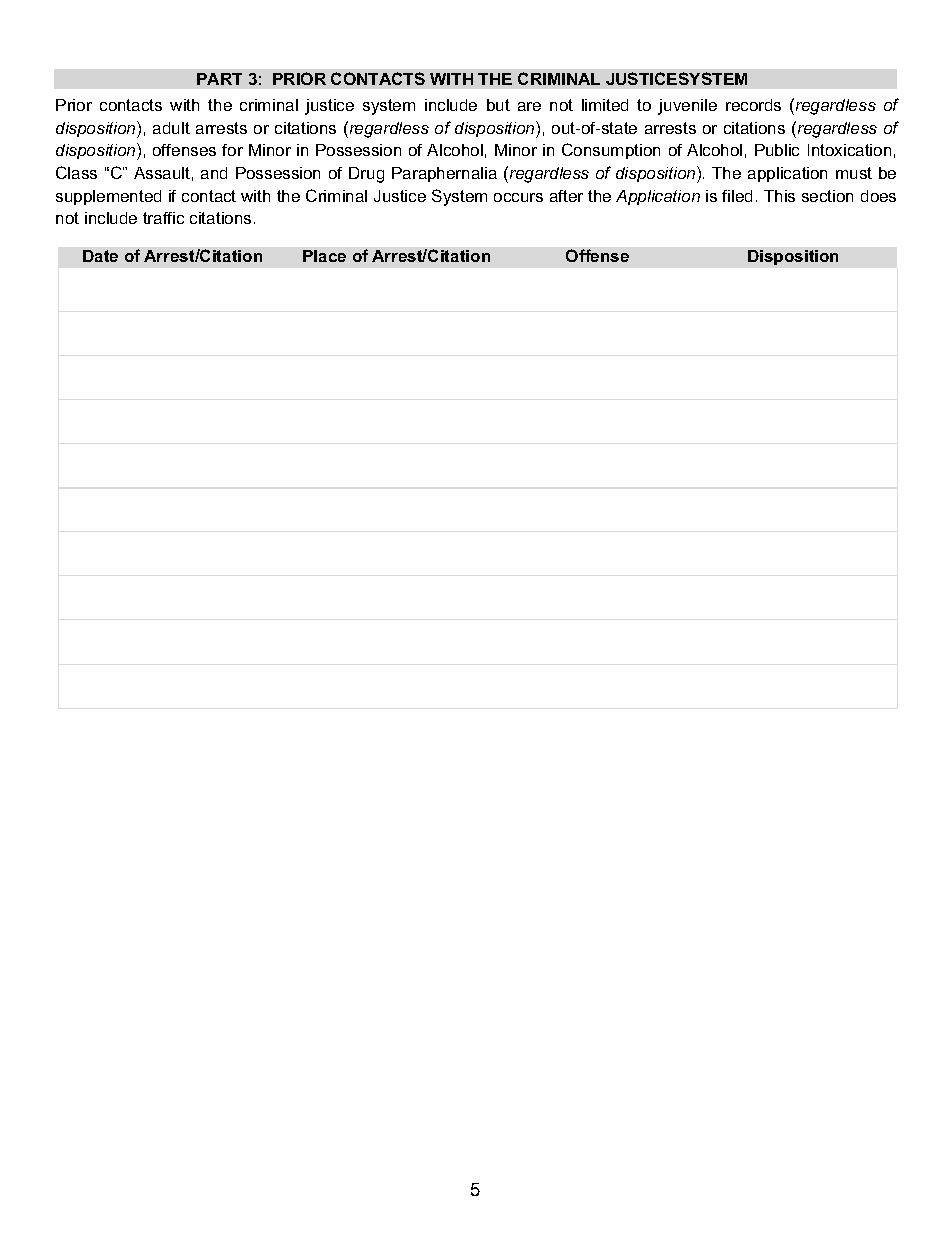 The width and height of the document is (952, 1233). What do you see at coordinates (100, 256) in the document?
I see `Date` at bounding box center [100, 256].
